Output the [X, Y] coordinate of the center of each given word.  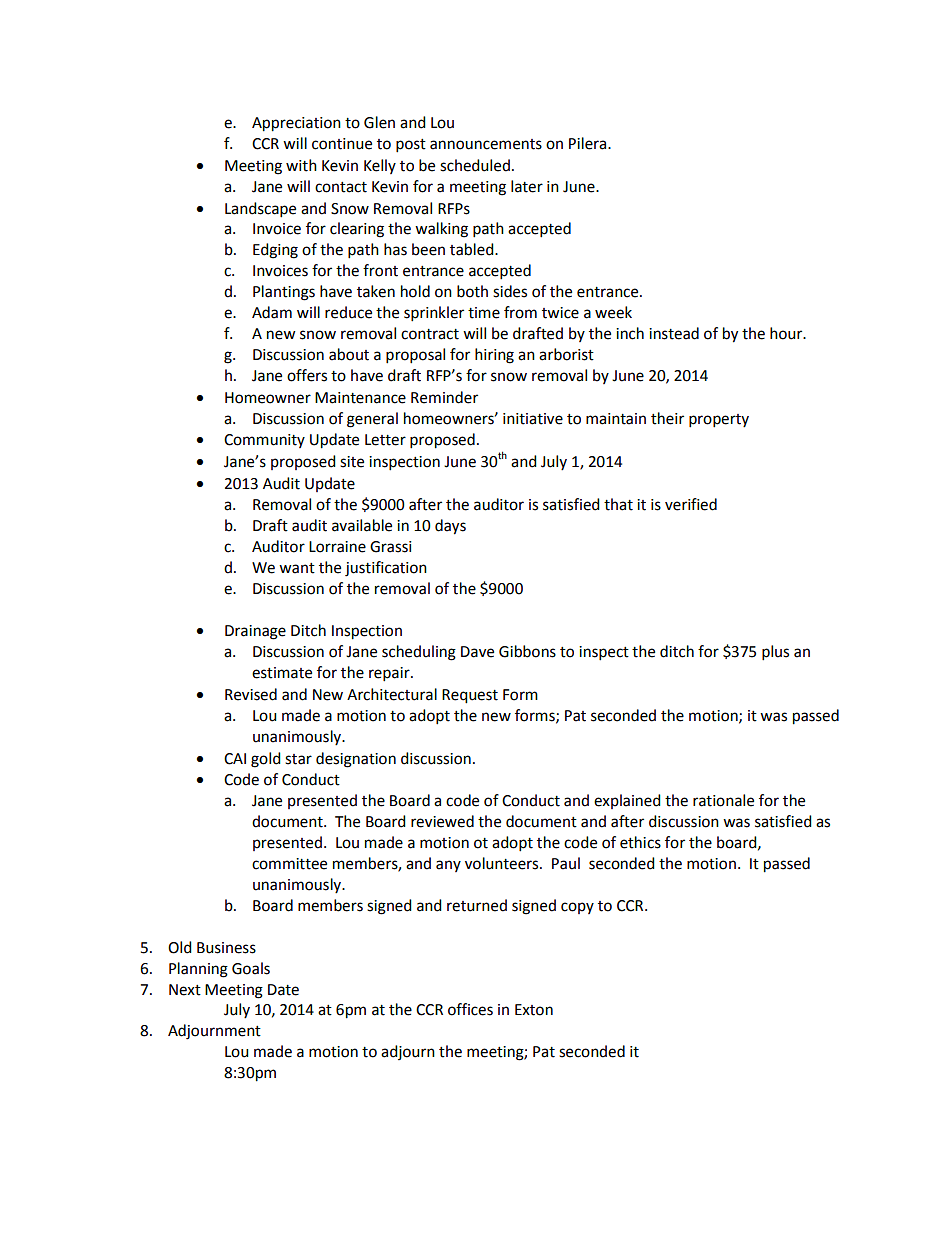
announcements [486, 144]
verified [691, 504]
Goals [251, 968]
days [450, 527]
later [527, 186]
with [301, 165]
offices [470, 1009]
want [297, 568]
